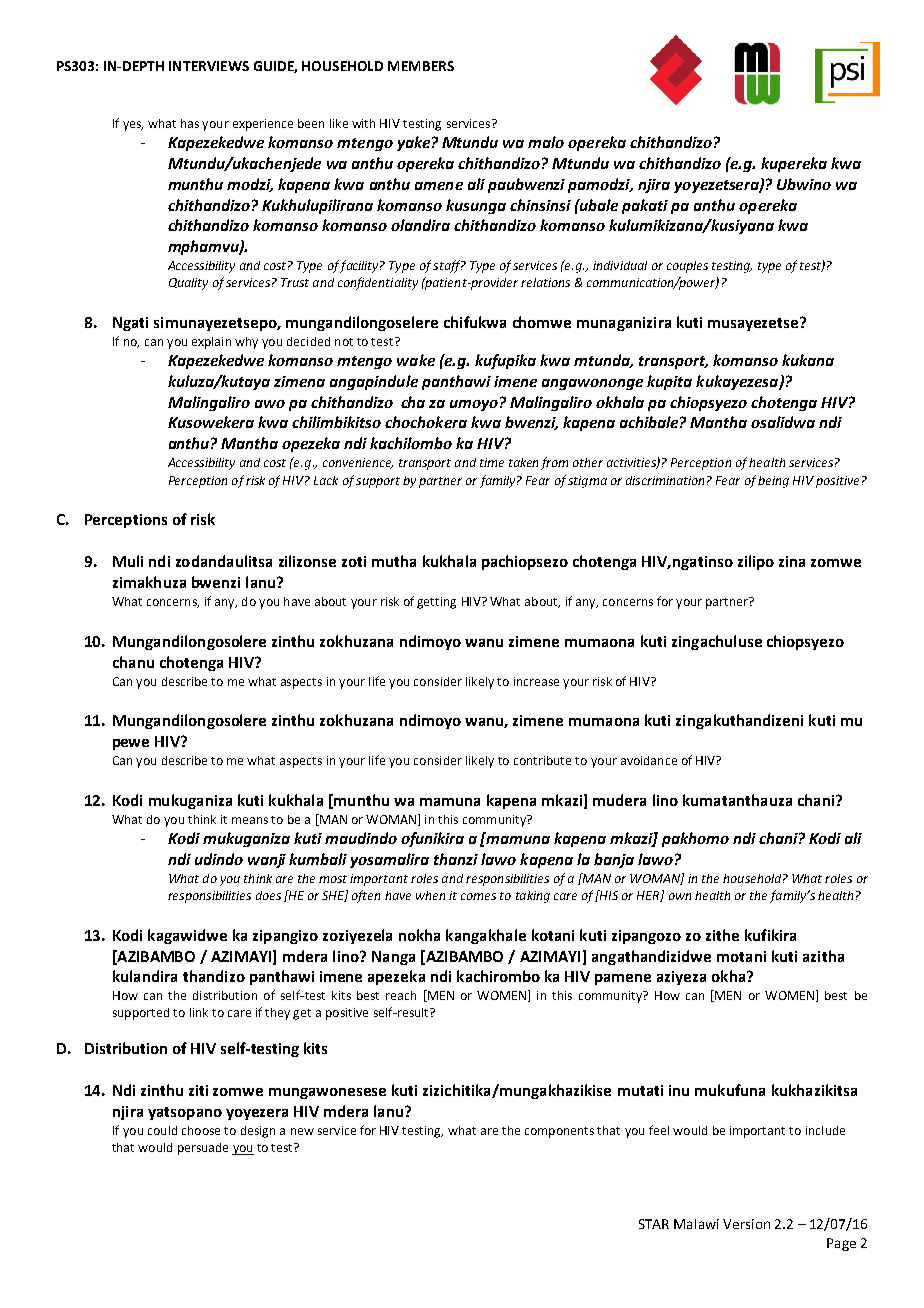 This screenshot has width=924, height=1308. What do you see at coordinates (773, 482) in the screenshot?
I see `being` at bounding box center [773, 482].
